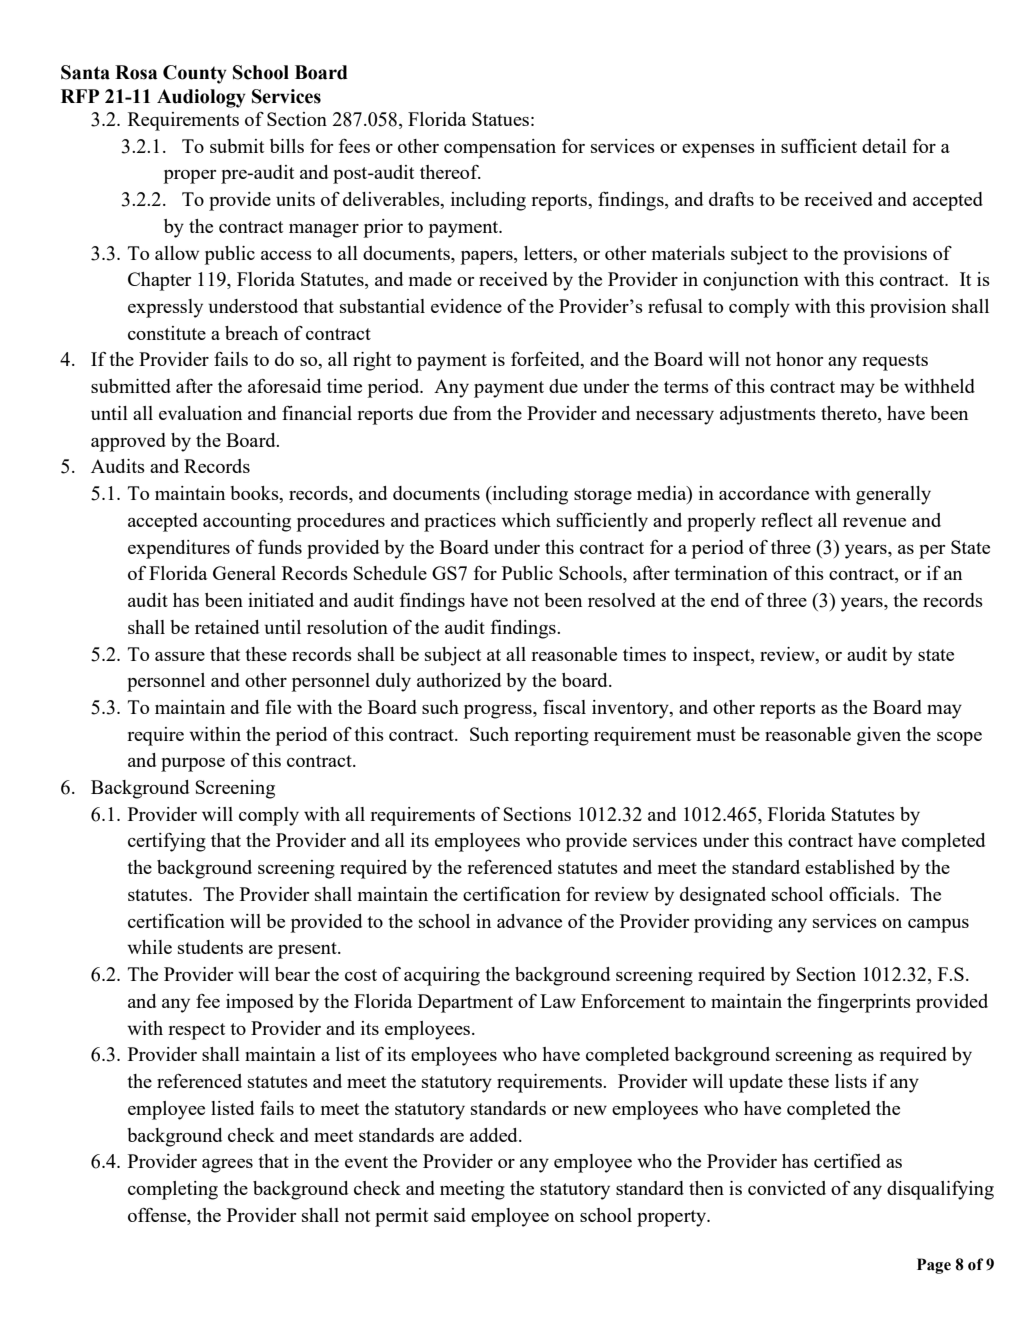 The image size is (1031, 1334). Describe the element at coordinates (500, 148) in the screenshot. I see `compensation` at that location.
